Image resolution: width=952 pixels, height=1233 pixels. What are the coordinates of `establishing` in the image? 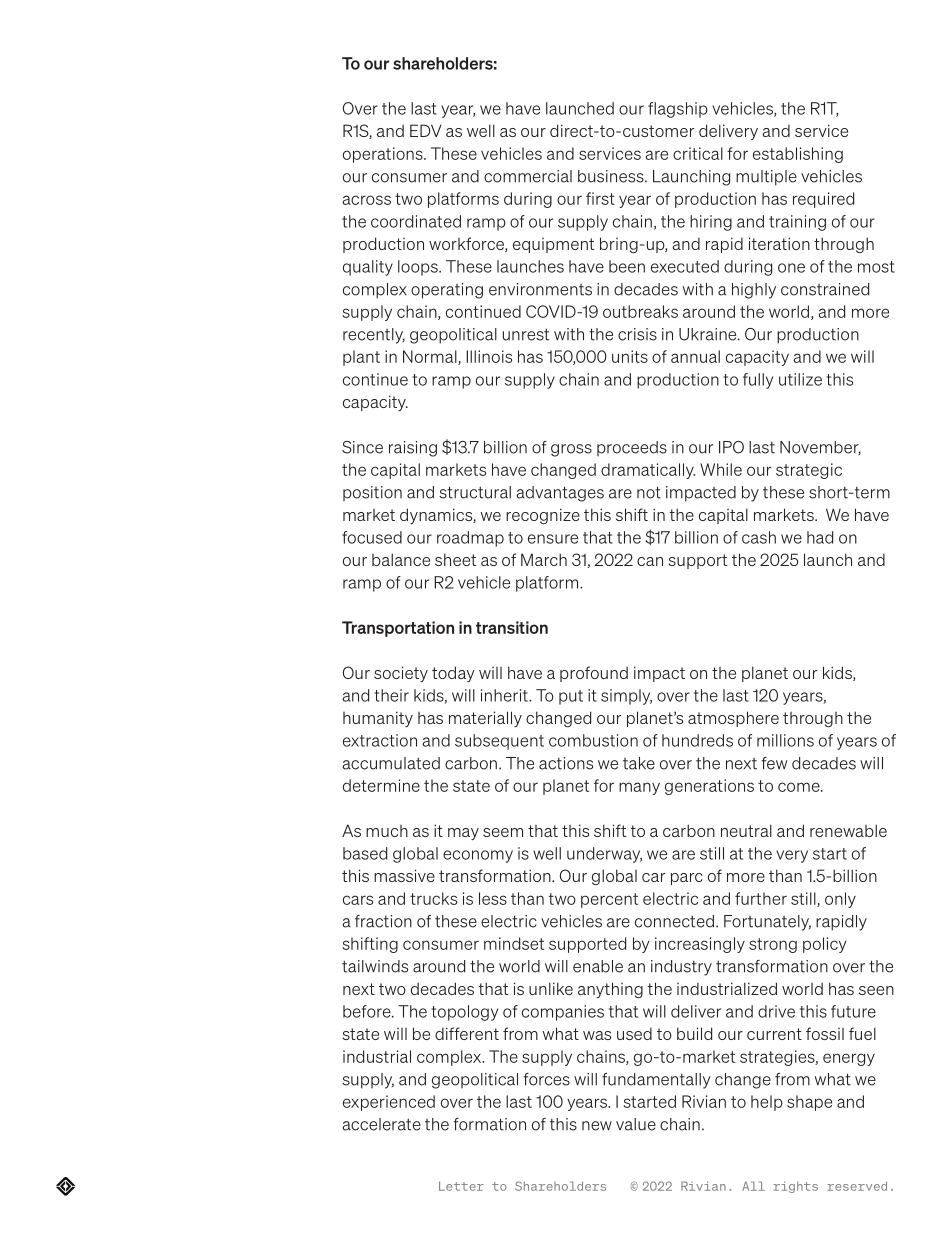 It's located at (798, 155).
